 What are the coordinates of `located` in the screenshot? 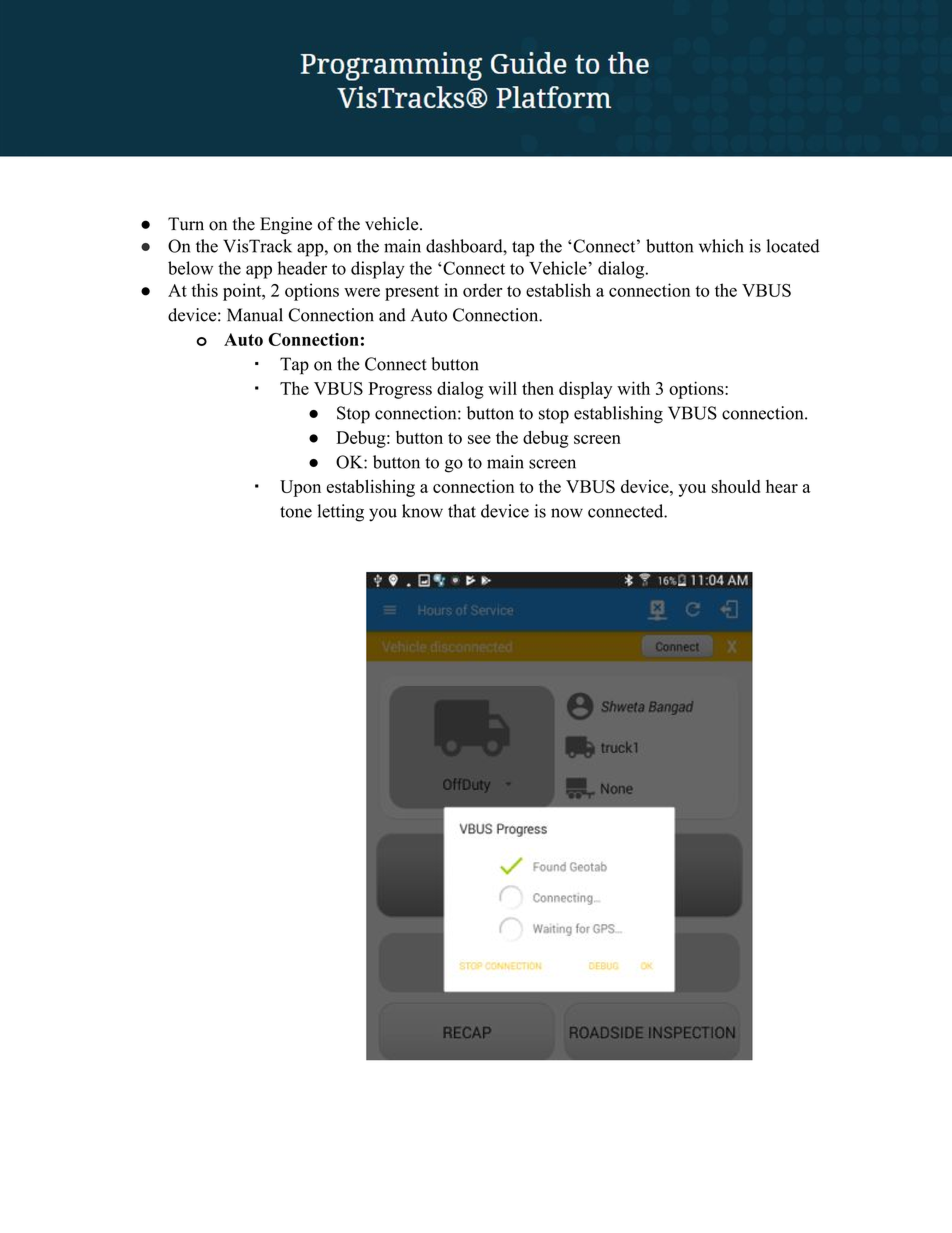 It's located at (793, 246).
